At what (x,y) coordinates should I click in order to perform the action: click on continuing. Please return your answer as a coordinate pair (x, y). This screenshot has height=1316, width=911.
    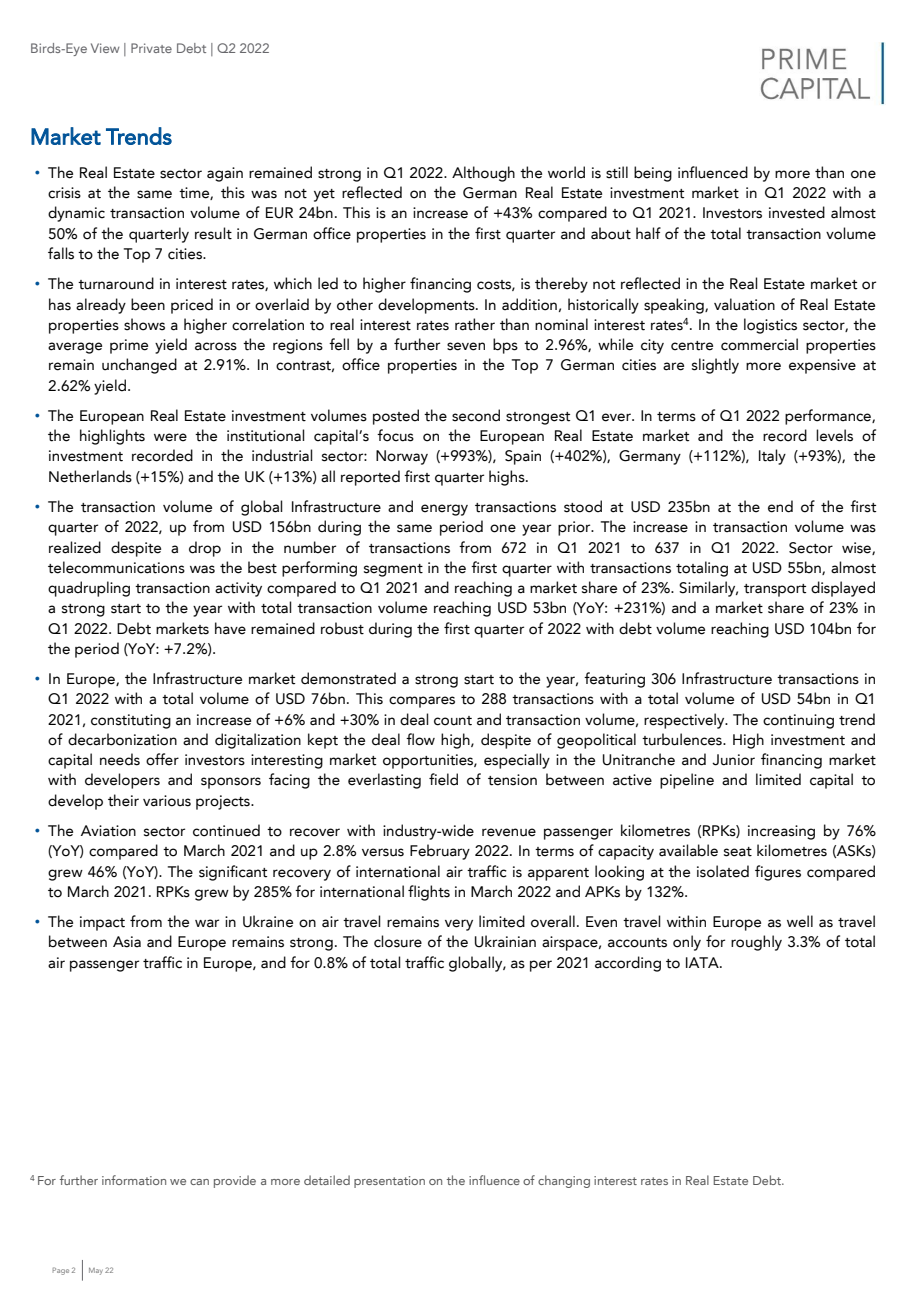
    Looking at the image, I should click on (798, 721).
